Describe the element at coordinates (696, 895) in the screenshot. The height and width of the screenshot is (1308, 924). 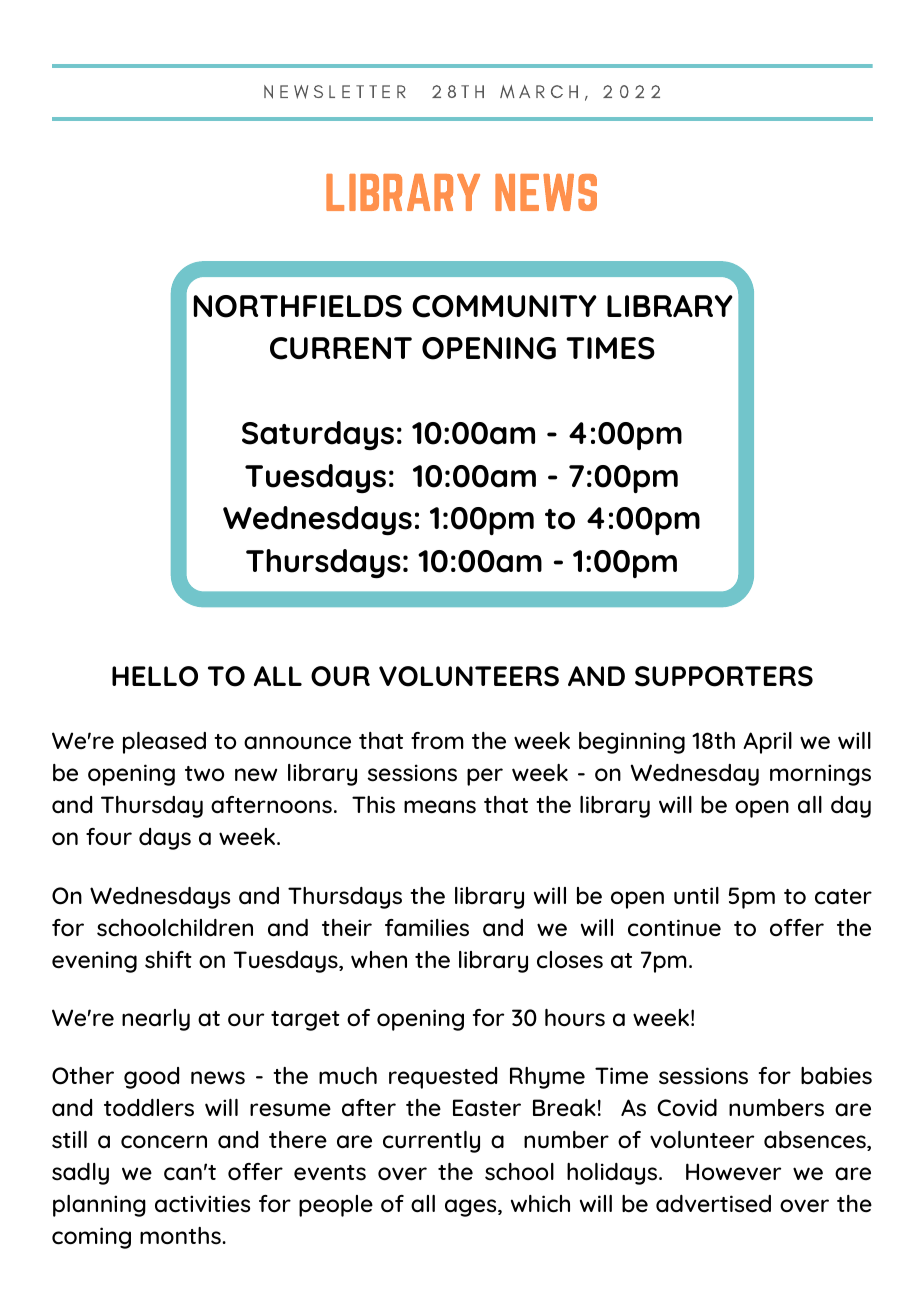
I see `until` at that location.
